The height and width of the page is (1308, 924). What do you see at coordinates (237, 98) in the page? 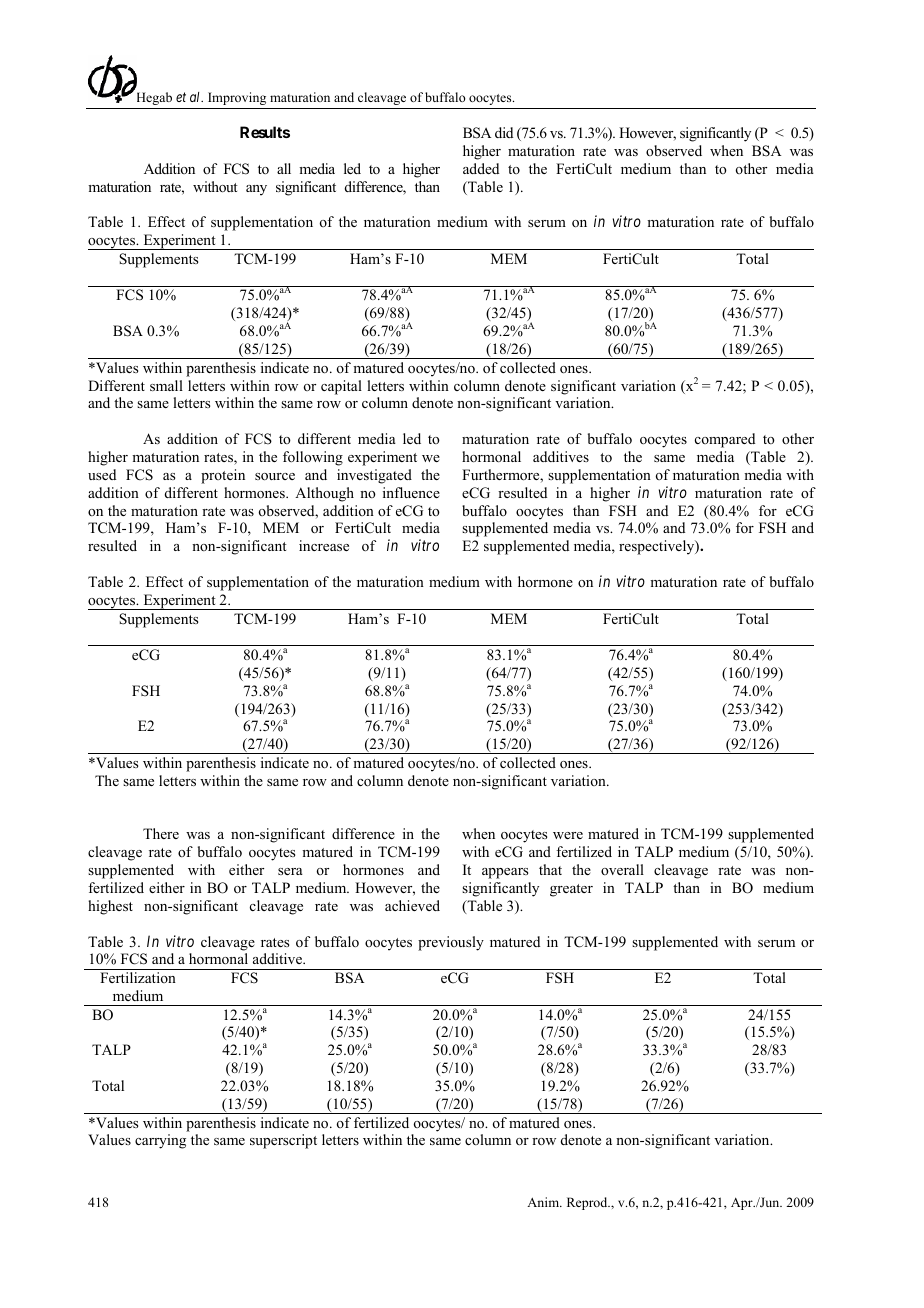
I see `Improving` at bounding box center [237, 98].
